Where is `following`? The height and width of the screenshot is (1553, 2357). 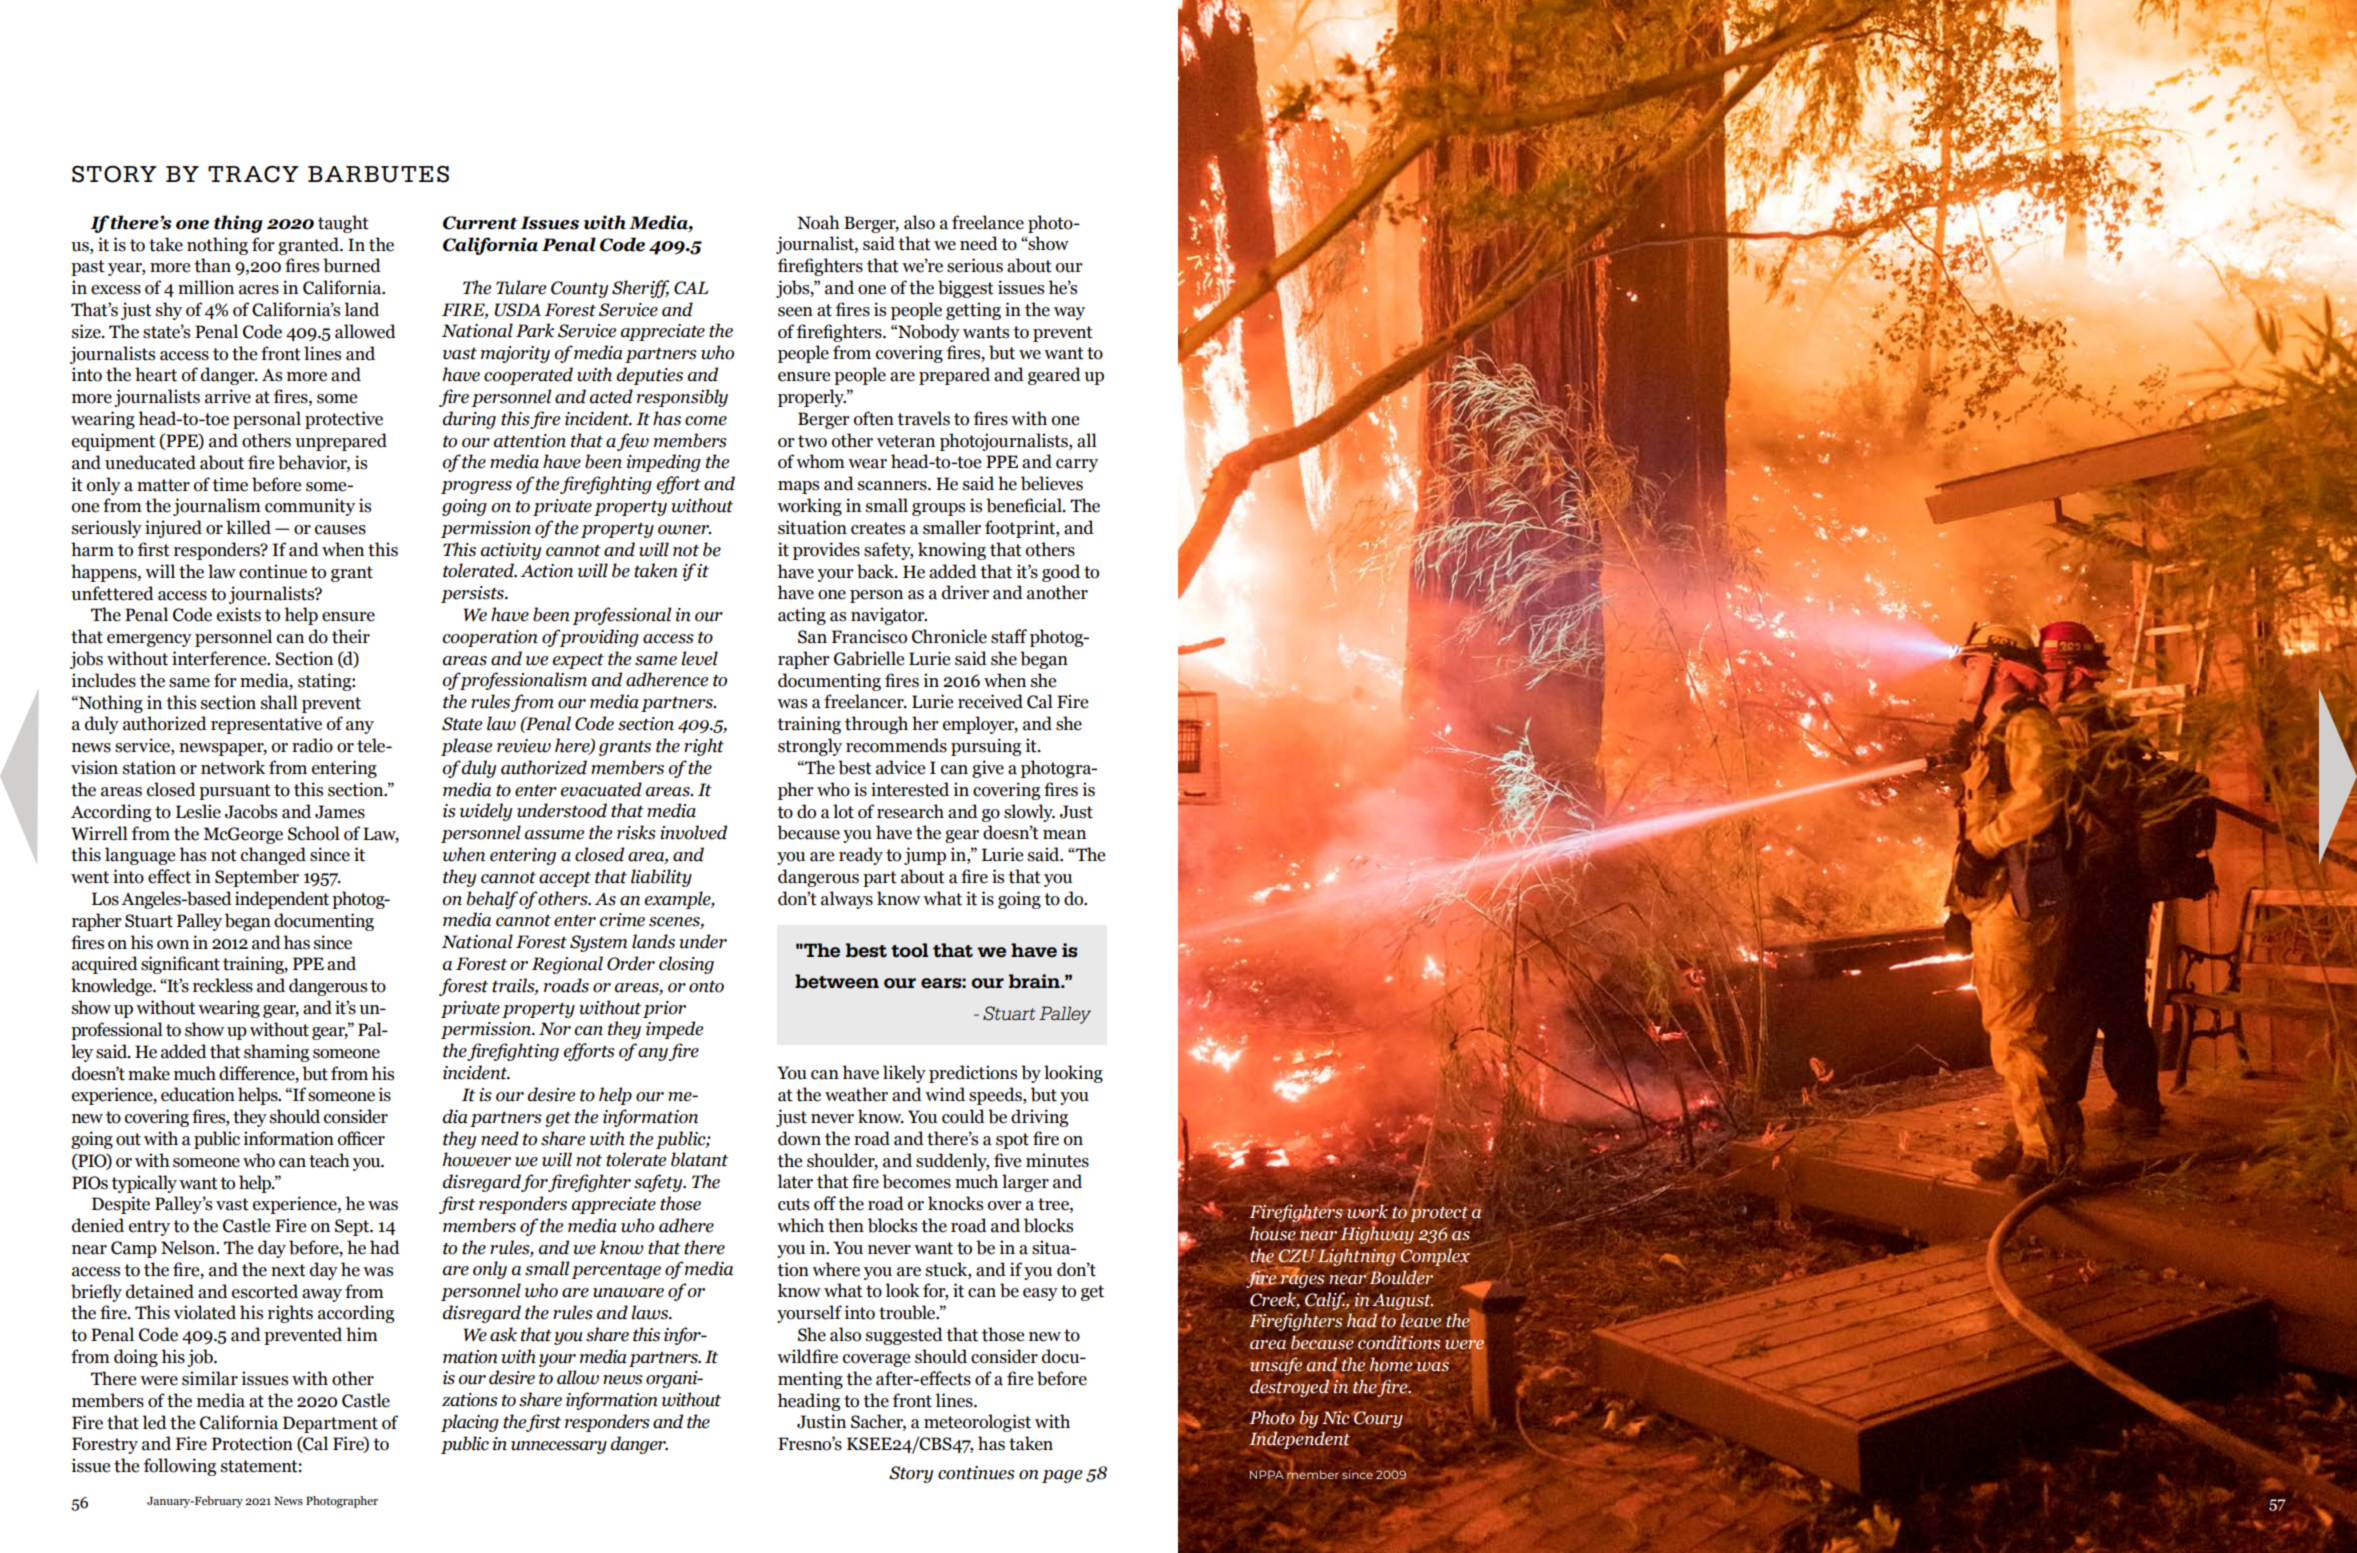 following is located at coordinates (180, 1467).
